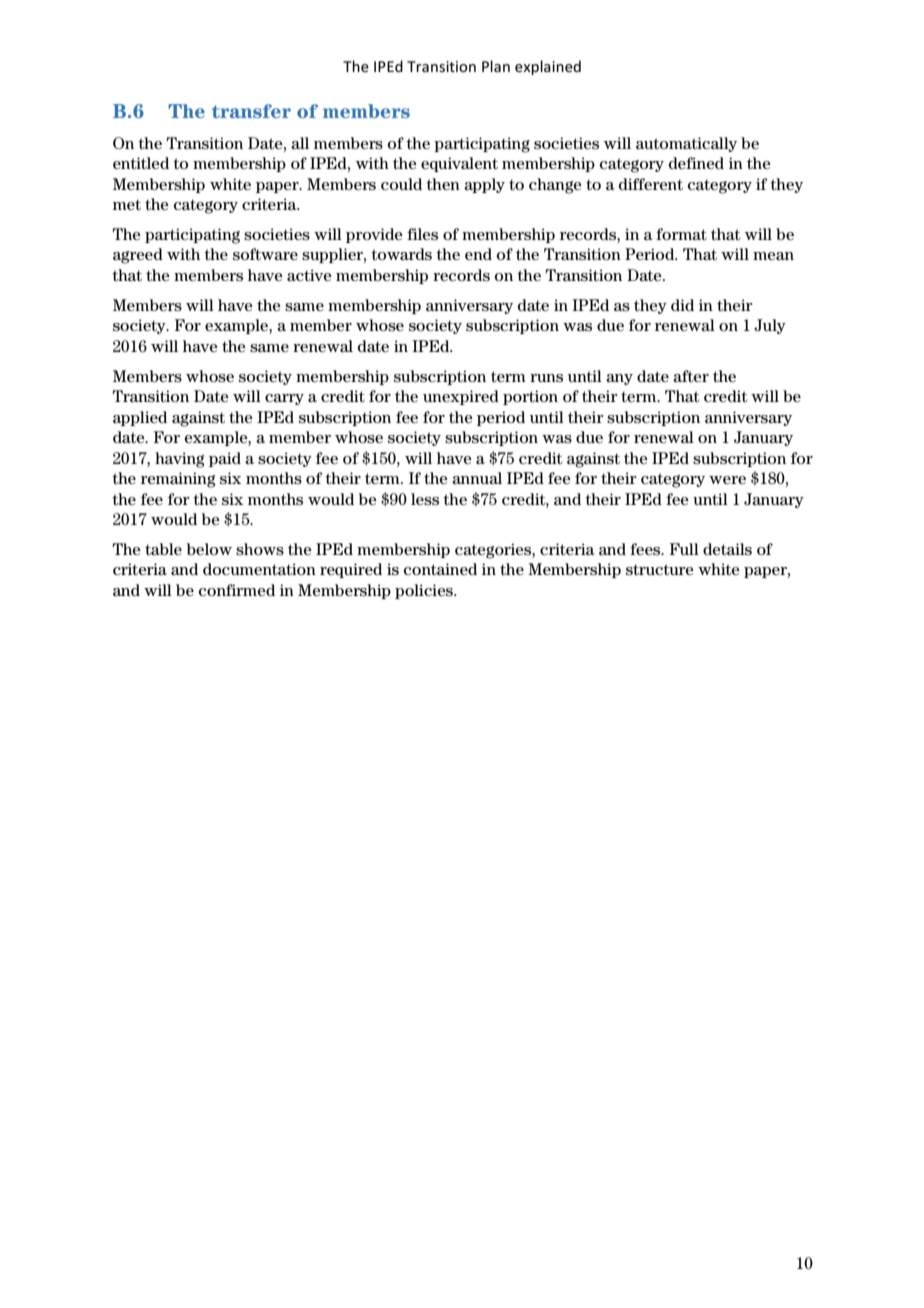  Describe the element at coordinates (496, 66) in the screenshot. I see `Plan` at that location.
